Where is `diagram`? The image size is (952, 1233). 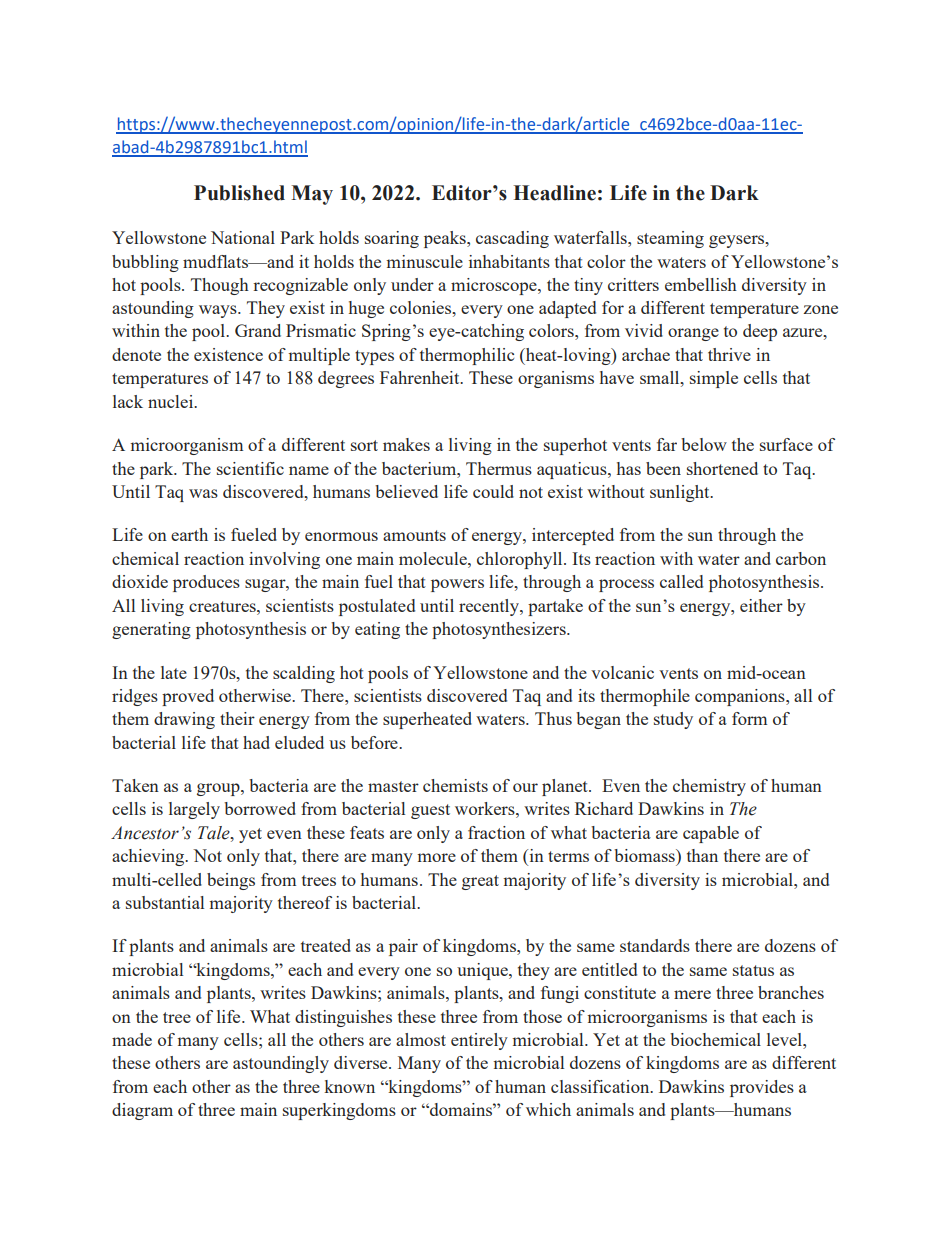 diagram is located at coordinates (142, 1111).
